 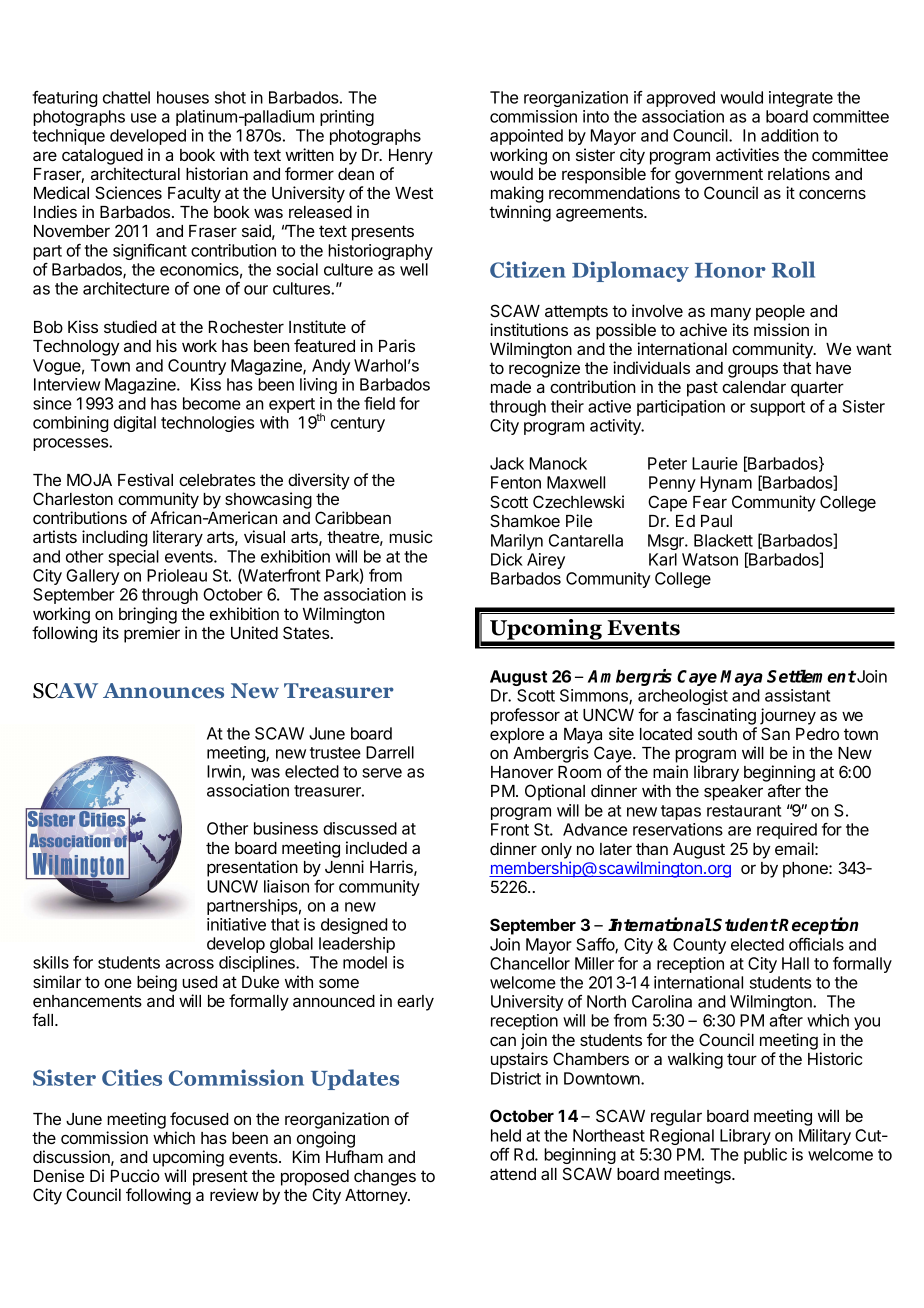 What do you see at coordinates (397, 345) in the screenshot?
I see `Paris` at bounding box center [397, 345].
